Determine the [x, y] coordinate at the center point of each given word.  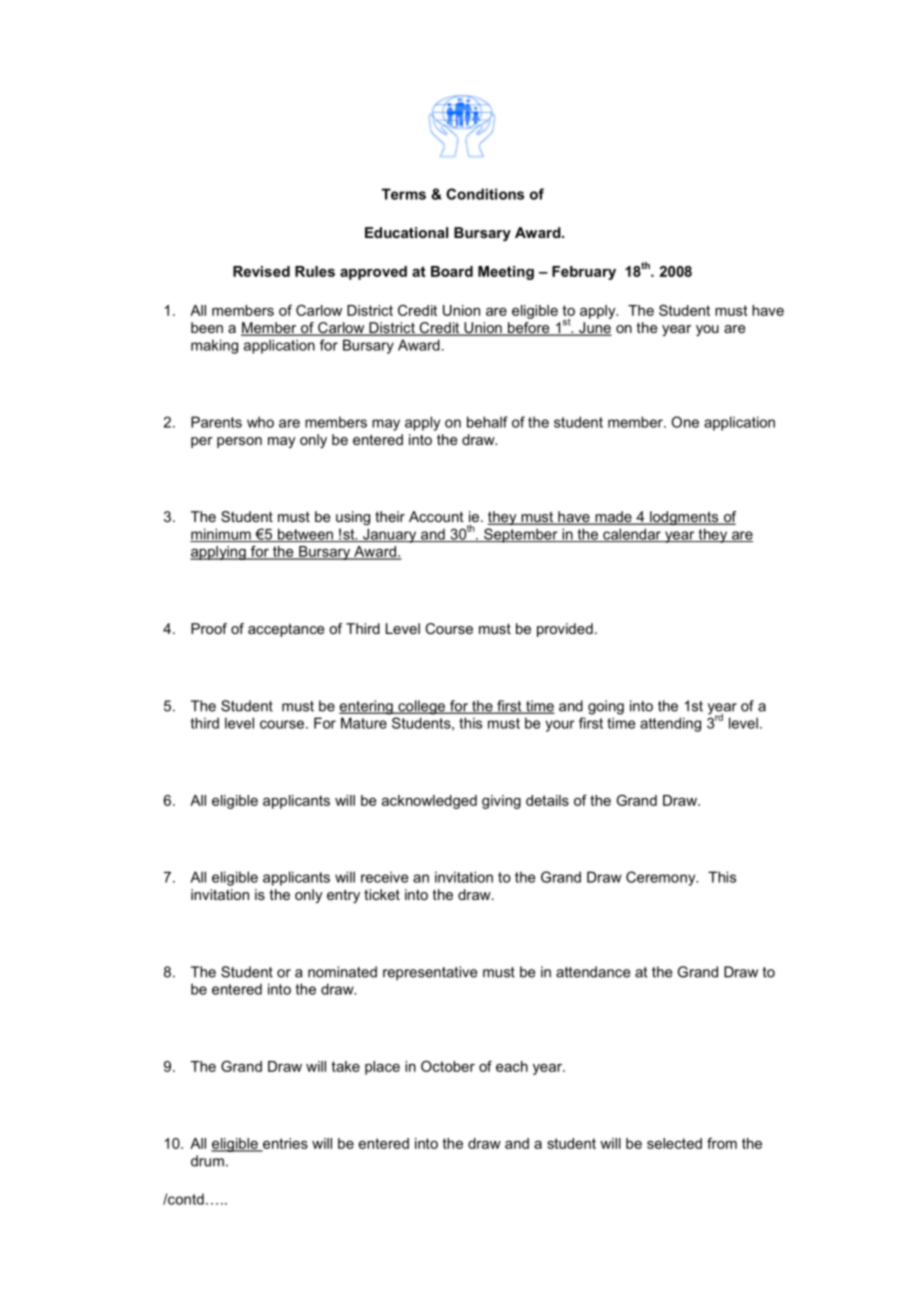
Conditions [485, 194]
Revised [261, 271]
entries [284, 1144]
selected [674, 1143]
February [584, 273]
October [448, 1066]
